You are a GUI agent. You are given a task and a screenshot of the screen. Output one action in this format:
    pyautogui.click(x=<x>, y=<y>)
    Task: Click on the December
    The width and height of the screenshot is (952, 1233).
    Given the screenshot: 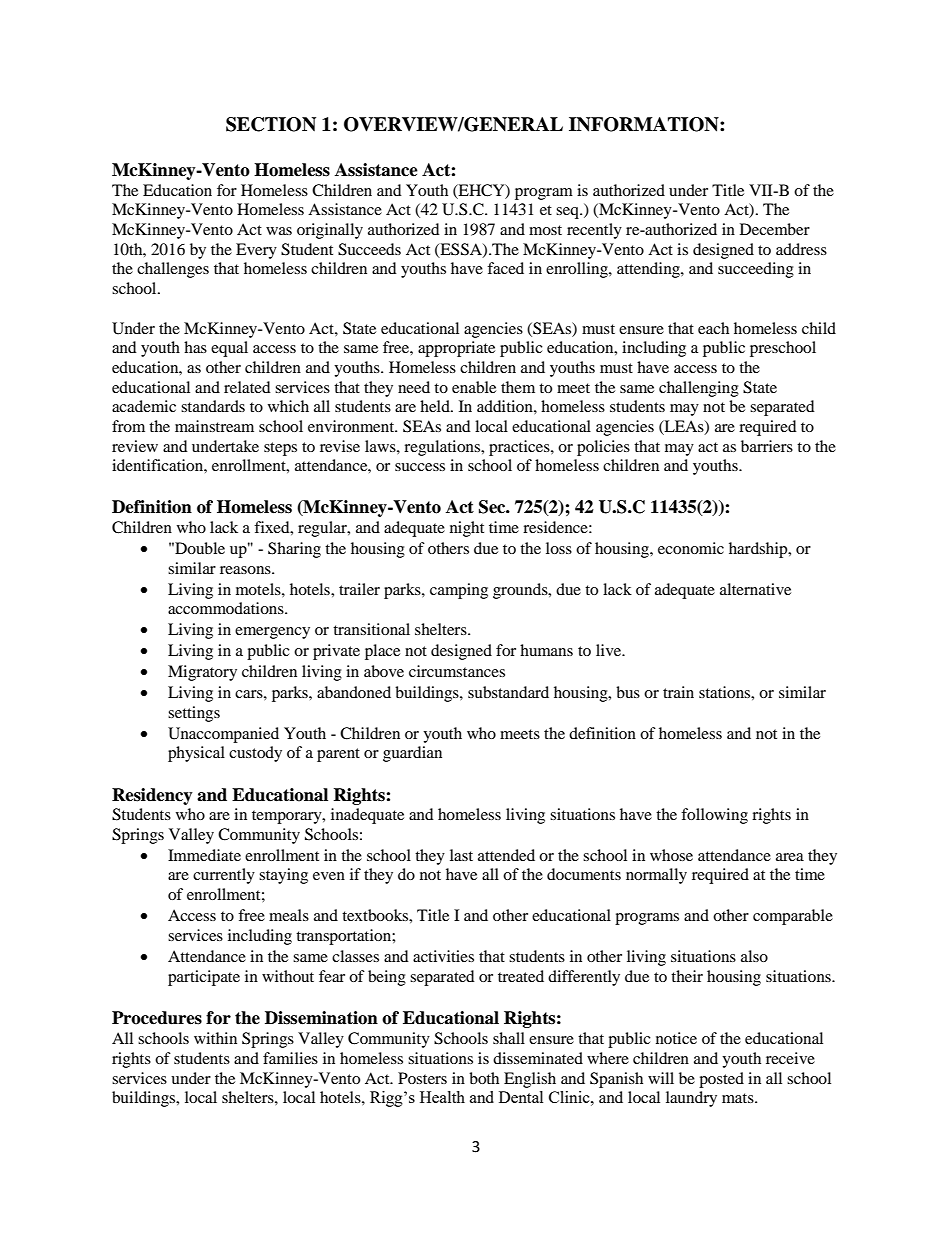 What is the action you would take?
    pyautogui.click(x=775, y=229)
